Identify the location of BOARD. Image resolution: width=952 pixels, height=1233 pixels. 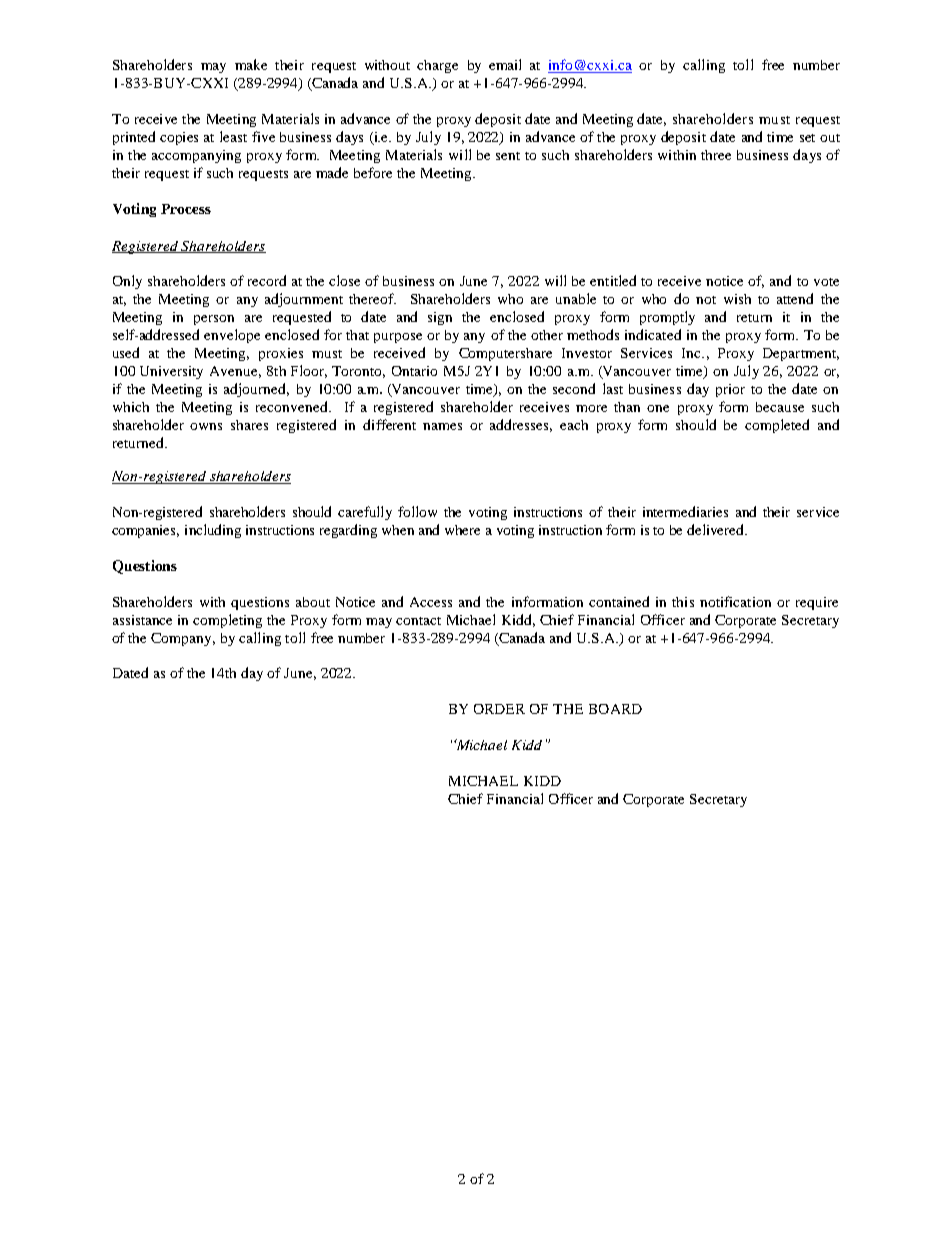
(615, 709).
